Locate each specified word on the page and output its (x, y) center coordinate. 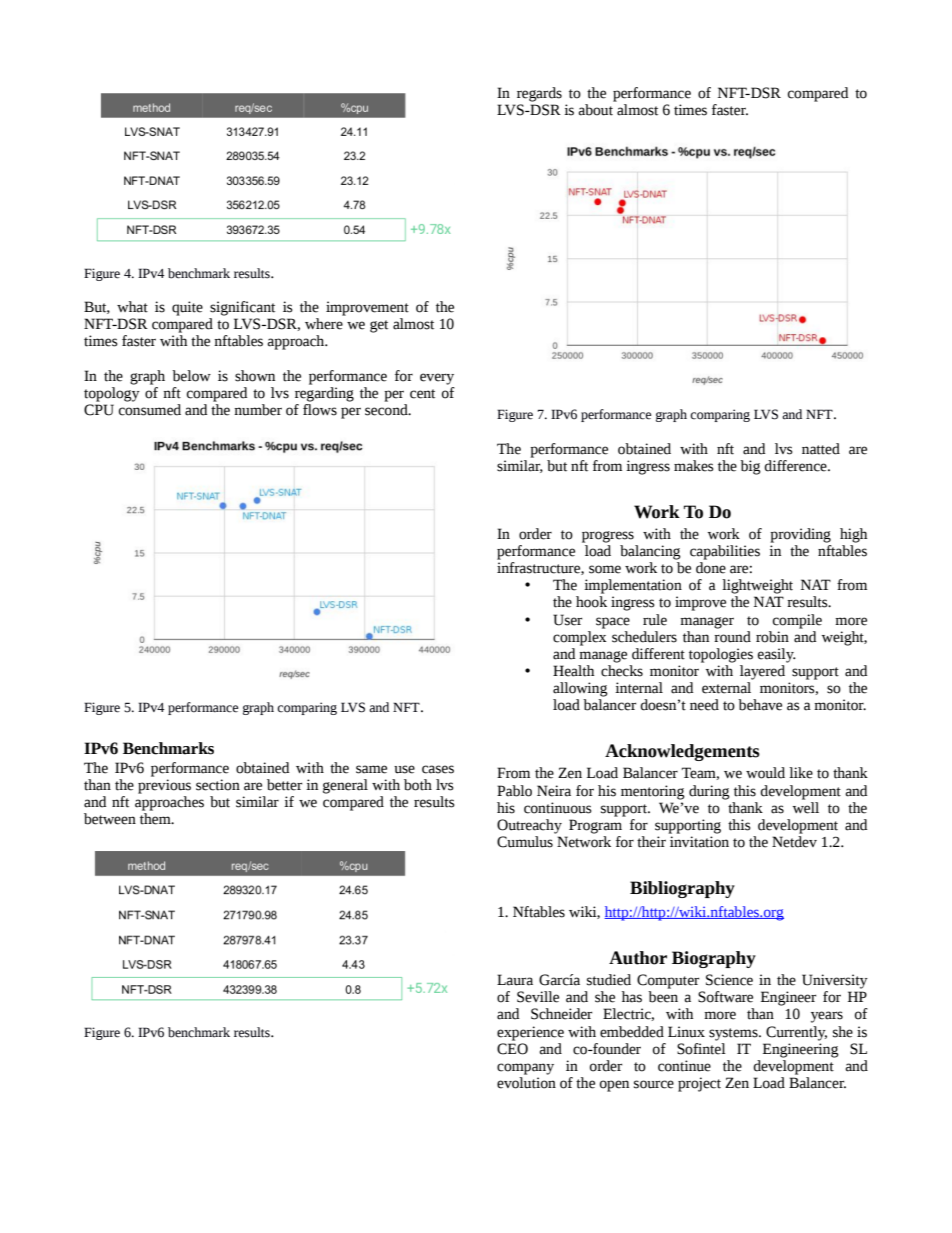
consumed (150, 410)
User (567, 620)
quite (187, 308)
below (191, 376)
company (525, 1069)
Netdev (794, 842)
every (437, 379)
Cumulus (525, 842)
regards (539, 94)
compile (797, 621)
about (595, 110)
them (156, 819)
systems (734, 1034)
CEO (512, 1049)
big (750, 467)
